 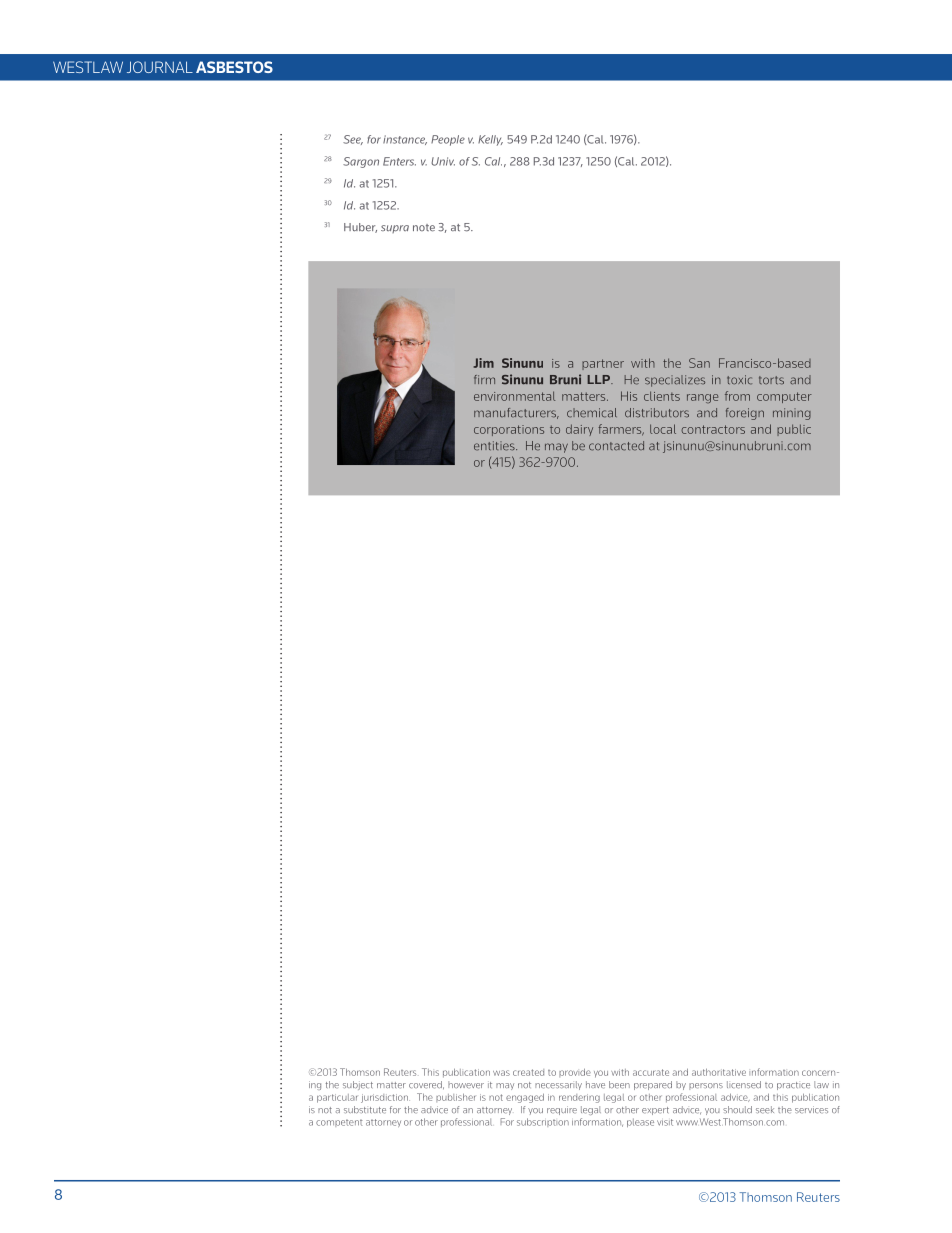 What do you see at coordinates (234, 67) in the screenshot?
I see `ASBESTOS` at bounding box center [234, 67].
